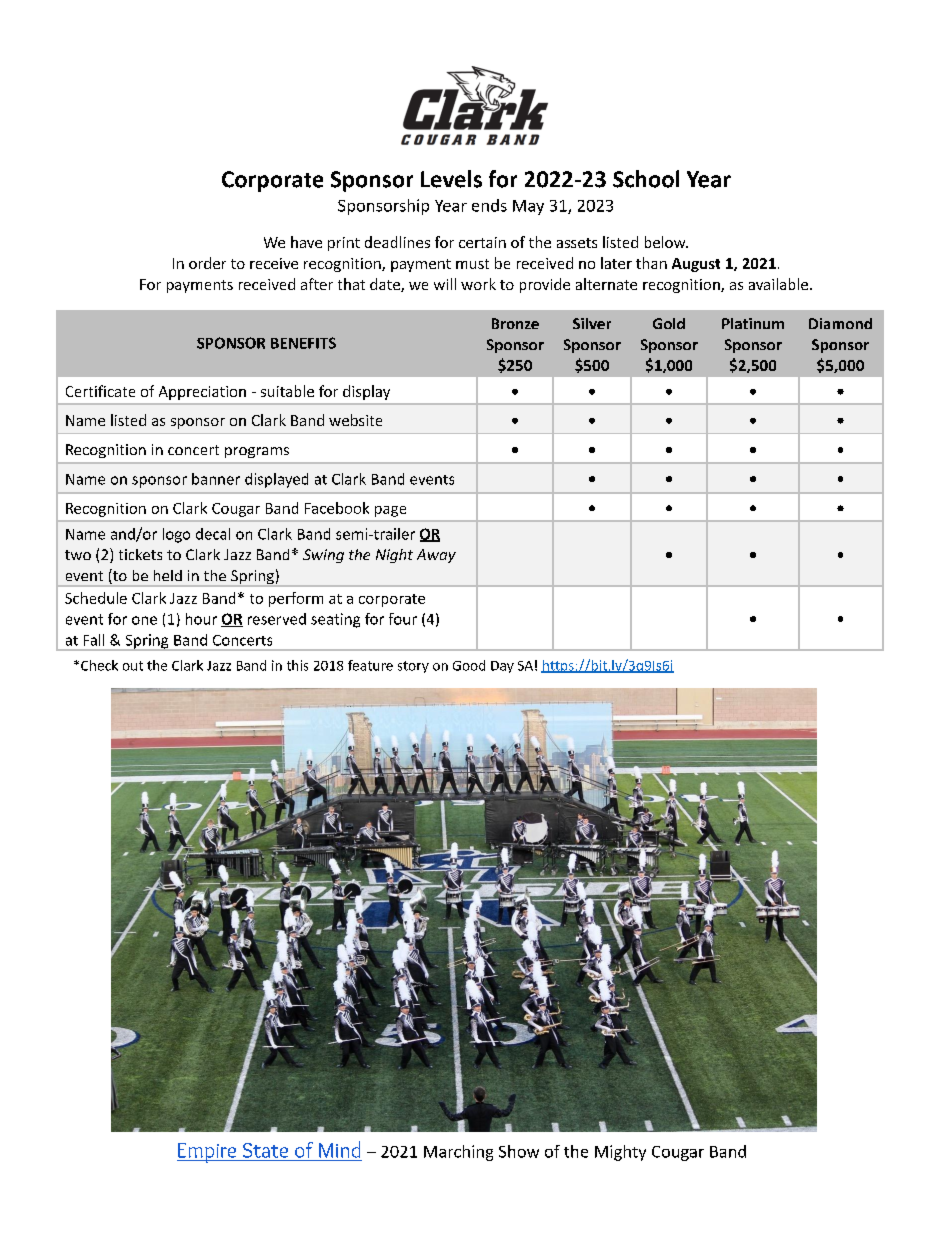 Image resolution: width=952 pixels, height=1233 pixels. What do you see at coordinates (207, 263) in the screenshot?
I see `order` at bounding box center [207, 263].
